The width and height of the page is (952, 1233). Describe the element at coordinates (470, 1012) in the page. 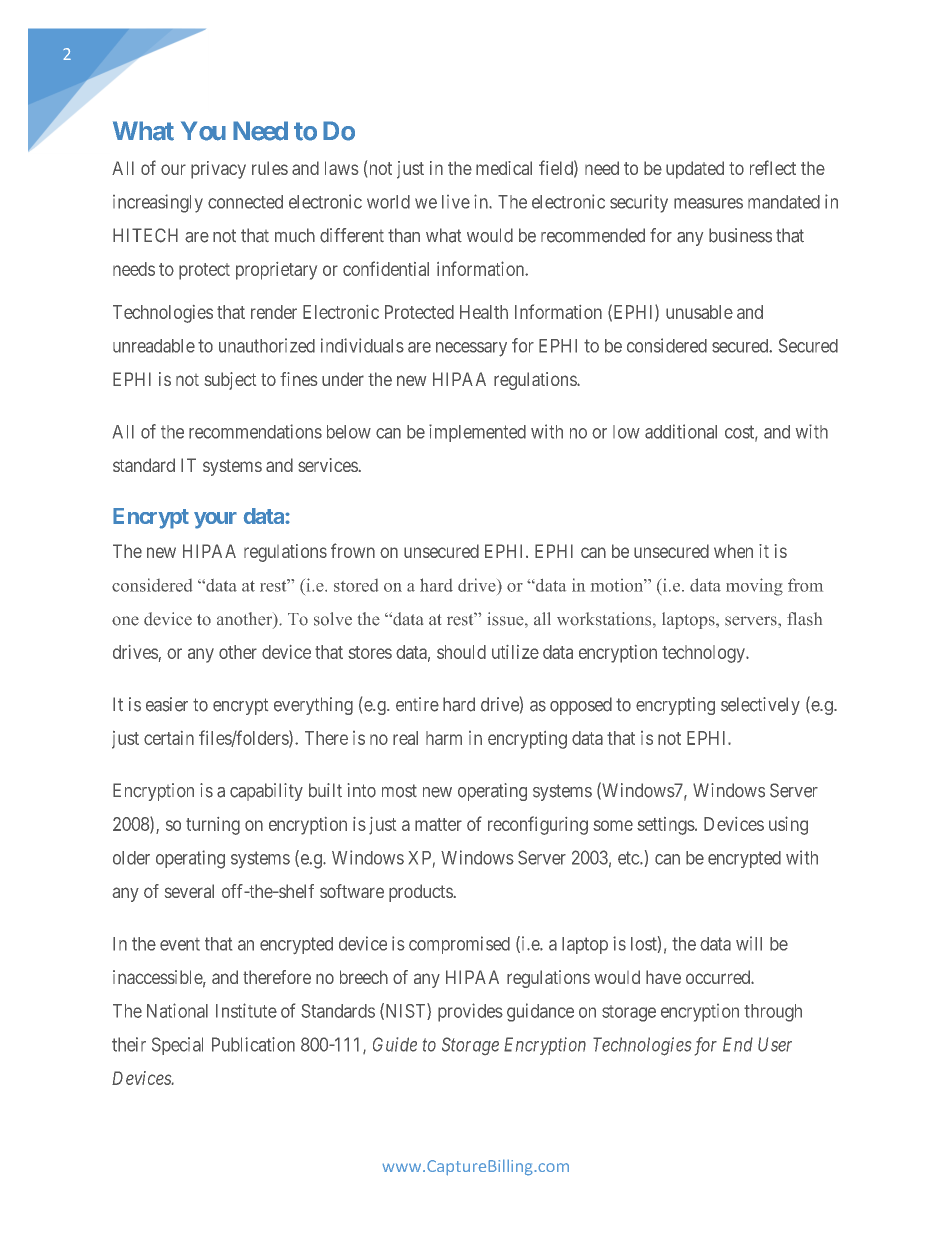

I see `provides` at that location.
